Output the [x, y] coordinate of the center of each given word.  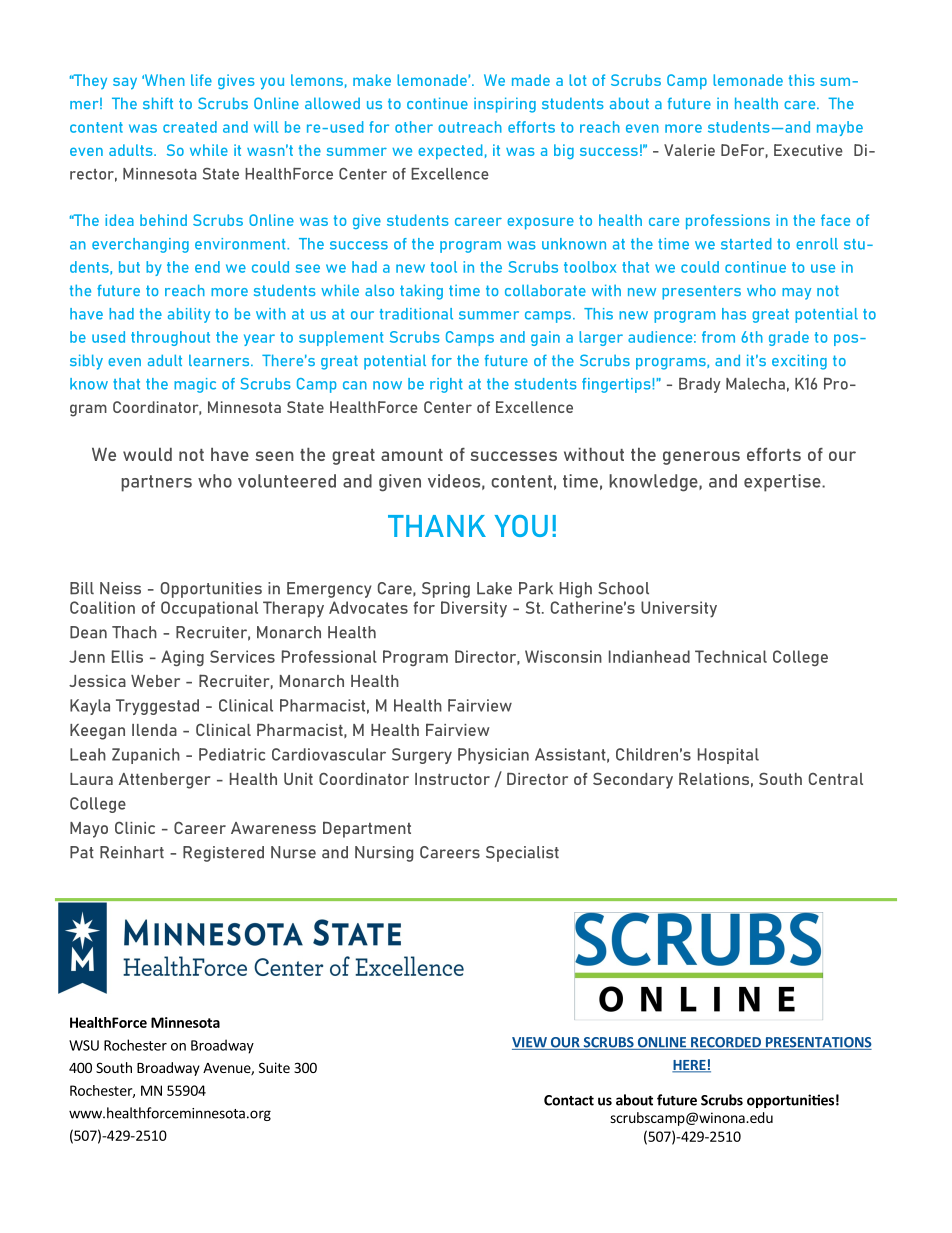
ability [189, 315]
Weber [155, 681]
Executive [808, 150]
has [734, 314]
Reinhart [132, 852]
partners [156, 483]
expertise [783, 483]
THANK [437, 526]
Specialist [522, 854]
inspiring [505, 105]
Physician [493, 756]
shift [158, 103]
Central [836, 779]
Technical [731, 656]
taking [421, 292]
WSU [84, 1045]
